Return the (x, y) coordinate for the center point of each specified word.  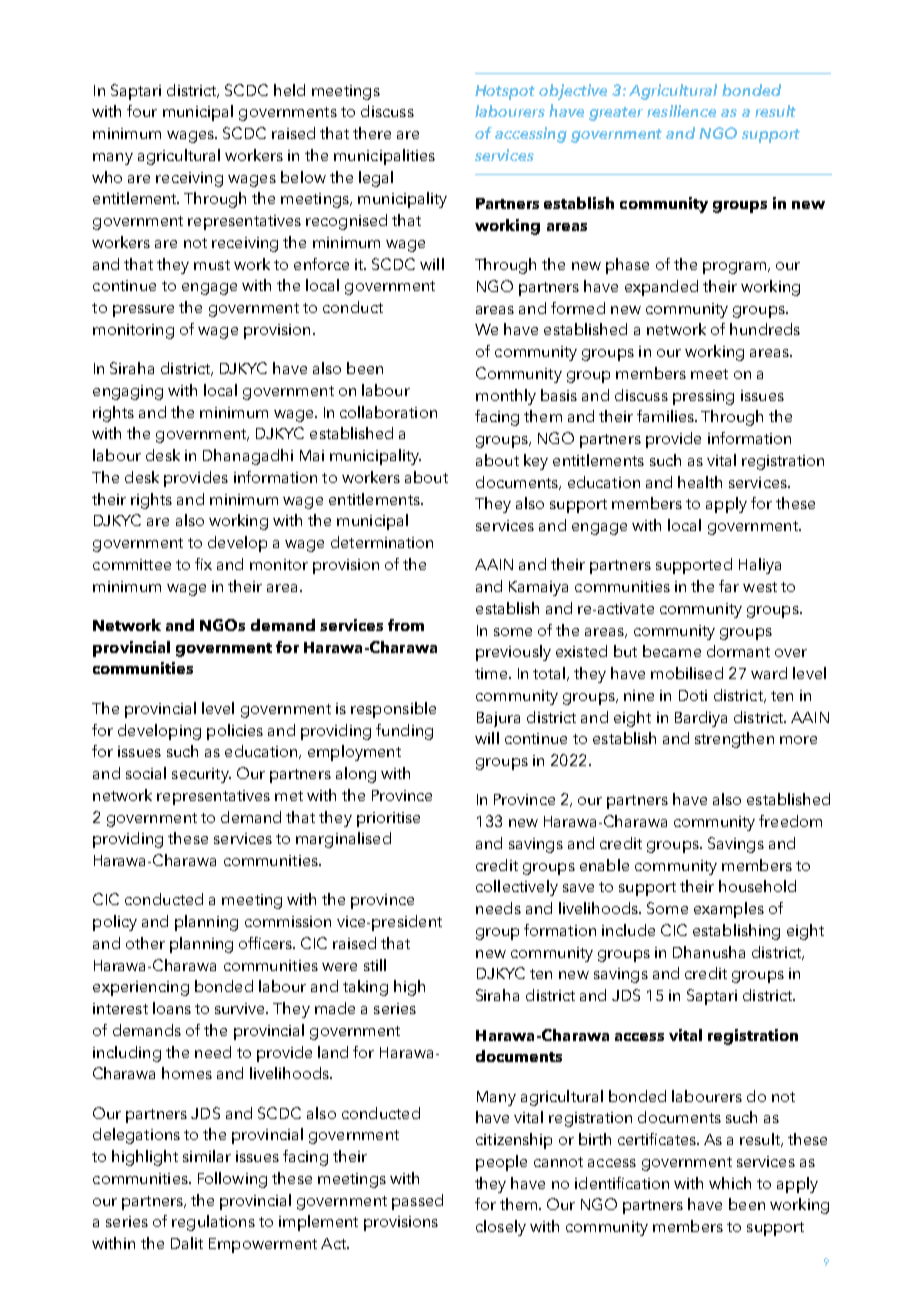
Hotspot (505, 92)
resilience (681, 111)
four (142, 111)
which (730, 1183)
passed (417, 1202)
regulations (213, 1223)
